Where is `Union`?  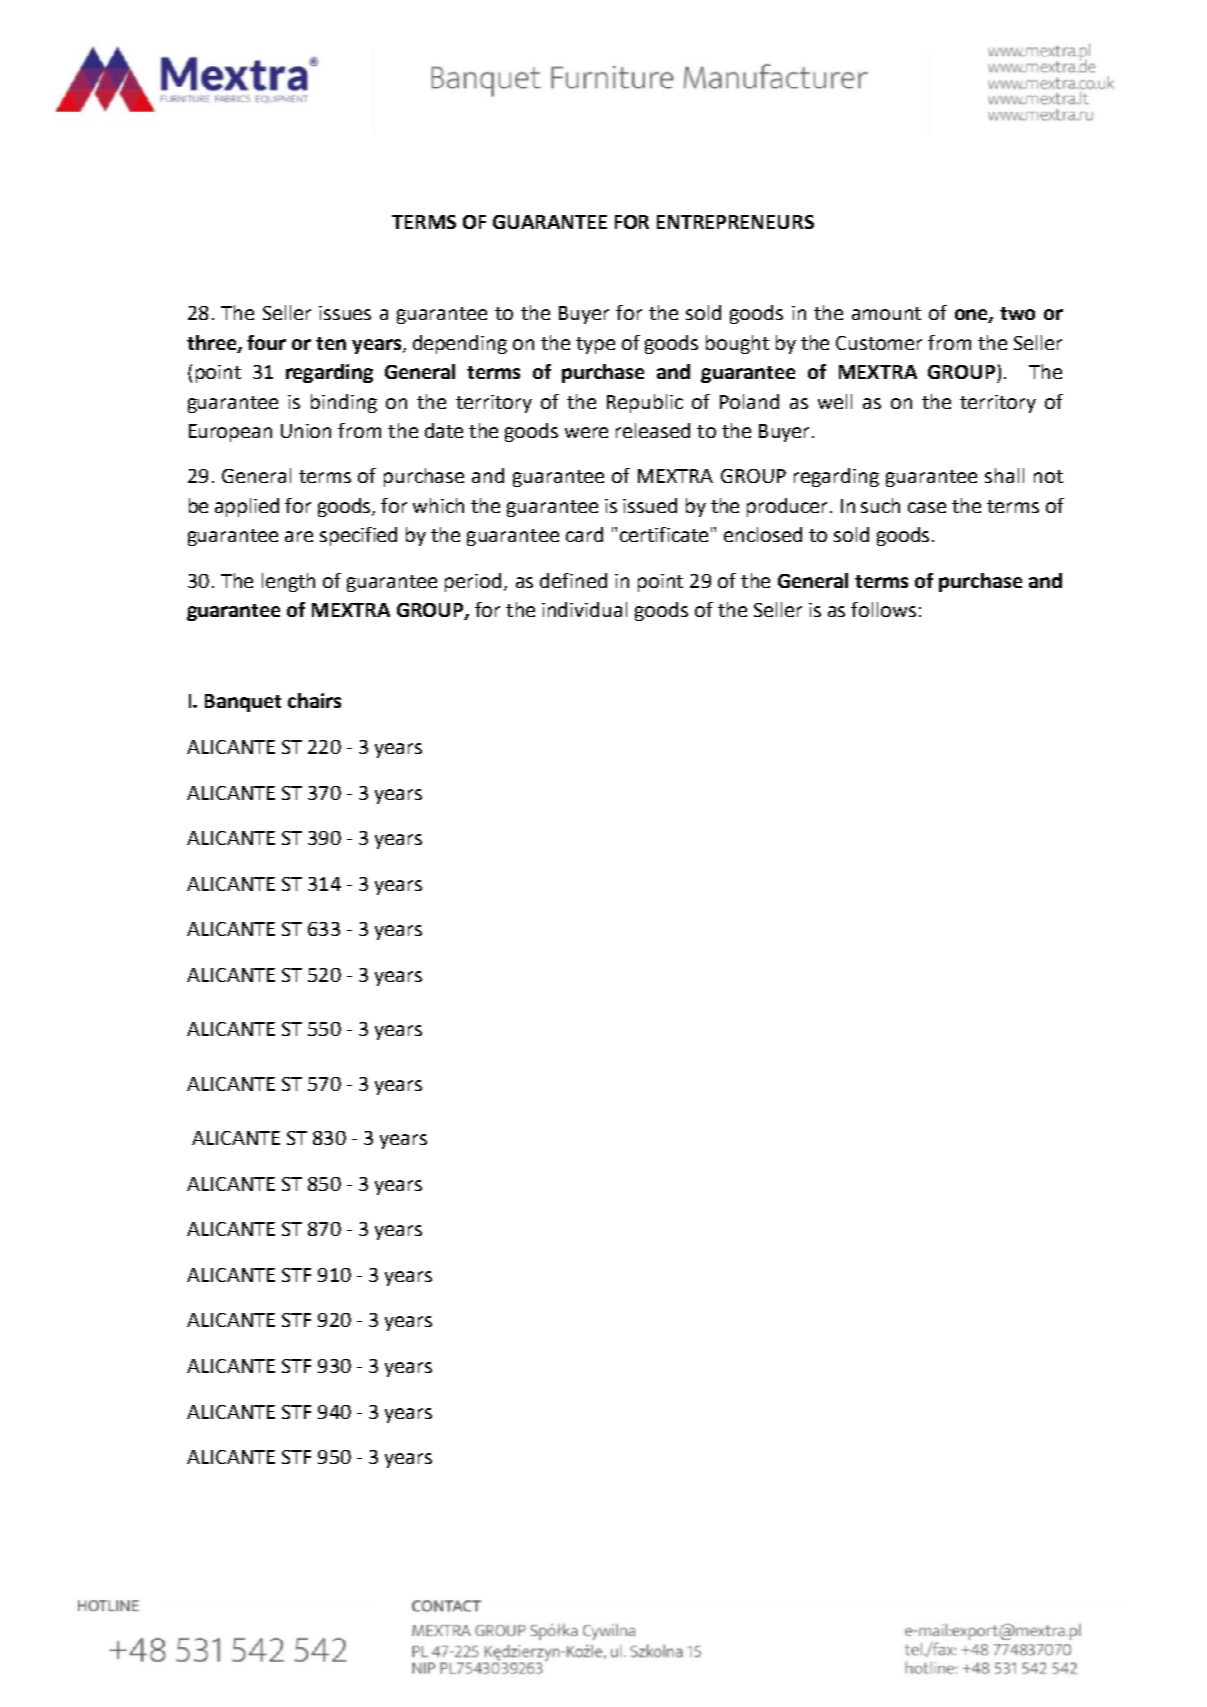
Union is located at coordinates (306, 431).
